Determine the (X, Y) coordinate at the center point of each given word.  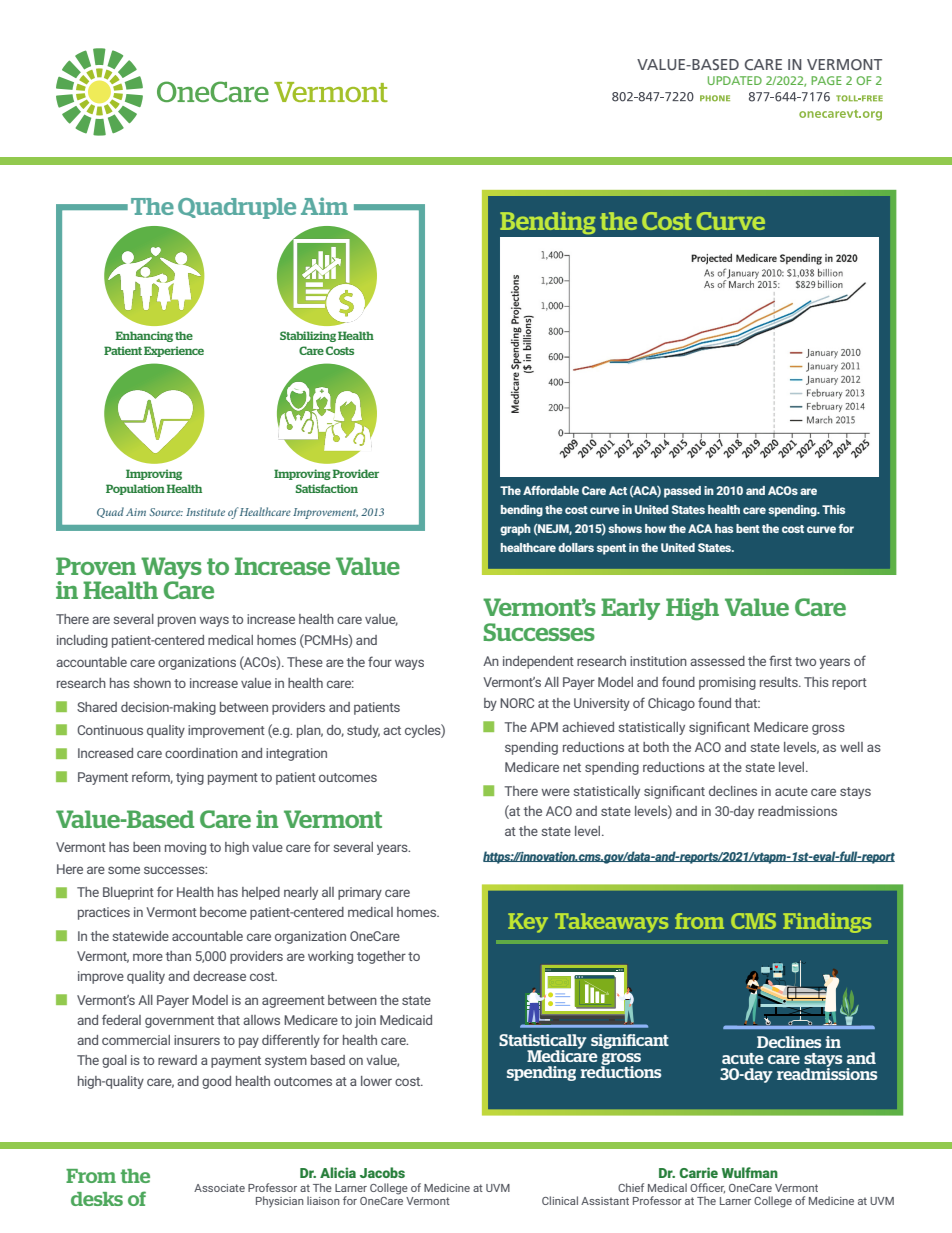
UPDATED (735, 80)
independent (538, 662)
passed (682, 492)
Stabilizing (308, 336)
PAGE (826, 80)
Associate (219, 1188)
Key (528, 923)
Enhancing (144, 336)
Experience (174, 351)
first (780, 660)
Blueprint (128, 893)
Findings (827, 923)
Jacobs (382, 1172)
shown (152, 683)
